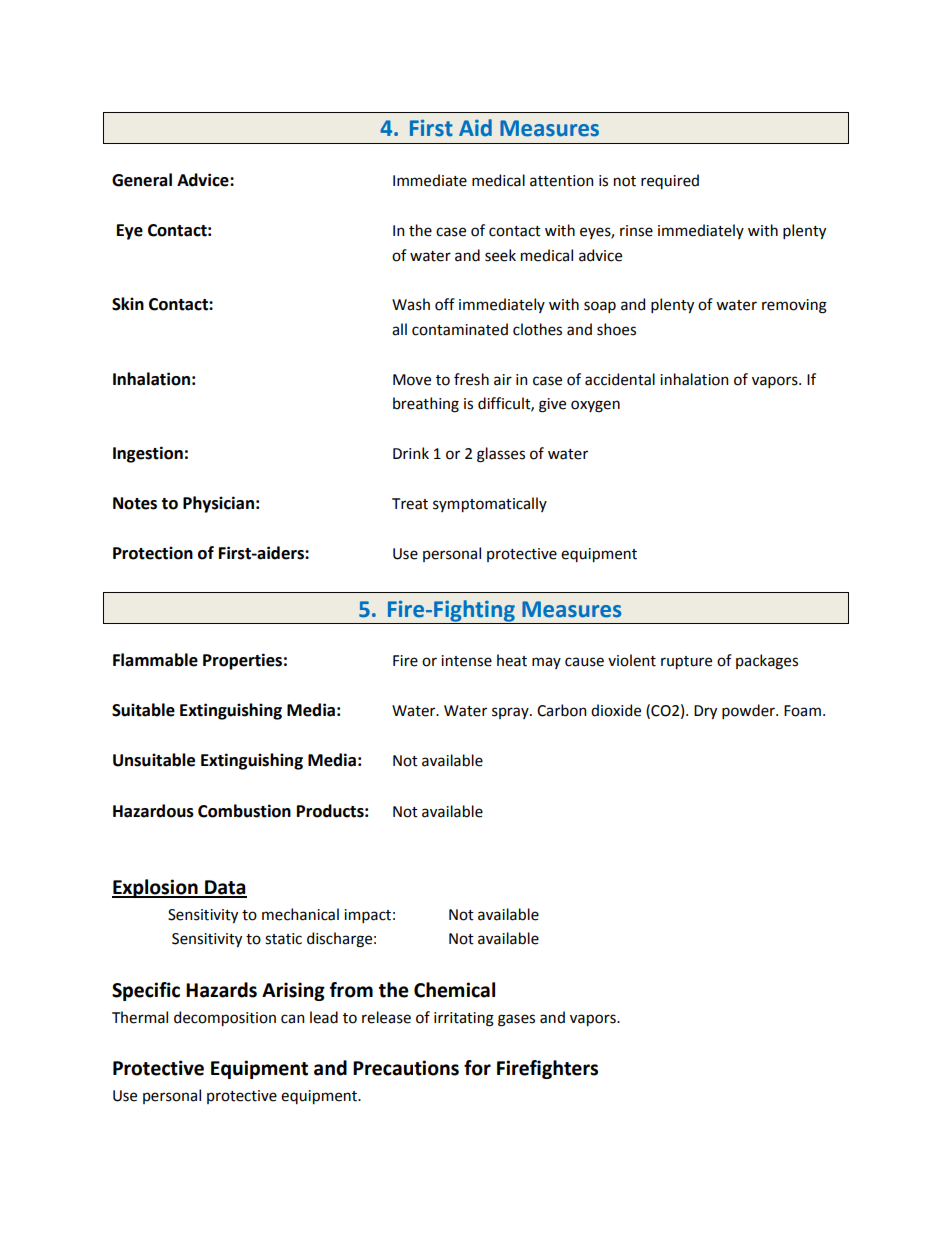 Image resolution: width=952 pixels, height=1233 pixels. I want to click on rupture, so click(686, 662).
